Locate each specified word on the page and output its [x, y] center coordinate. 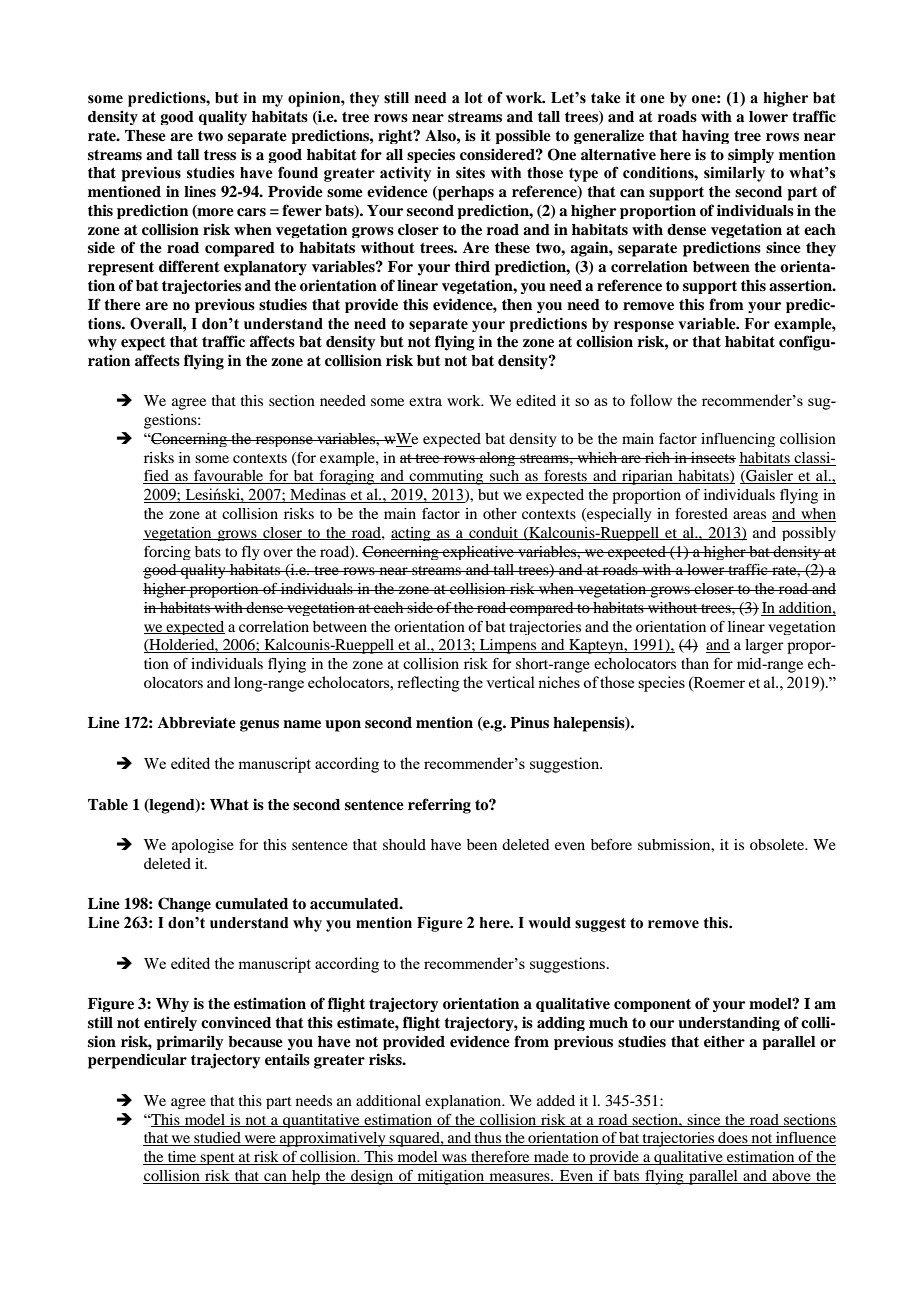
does [733, 1139]
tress [220, 155]
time [182, 1158]
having [705, 136]
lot [473, 98]
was [454, 1159]
